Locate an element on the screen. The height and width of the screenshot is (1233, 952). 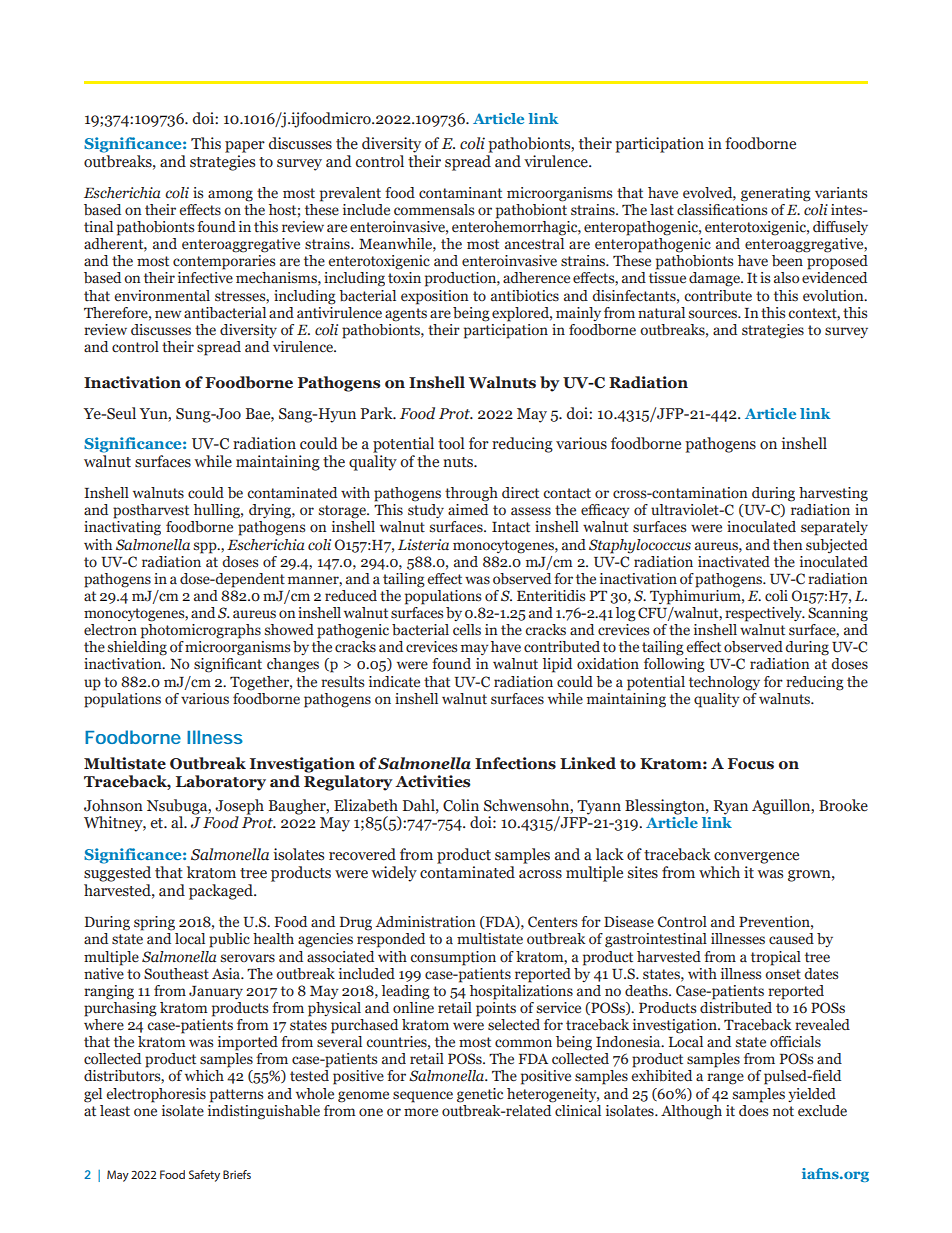
cells is located at coordinates (467, 630).
